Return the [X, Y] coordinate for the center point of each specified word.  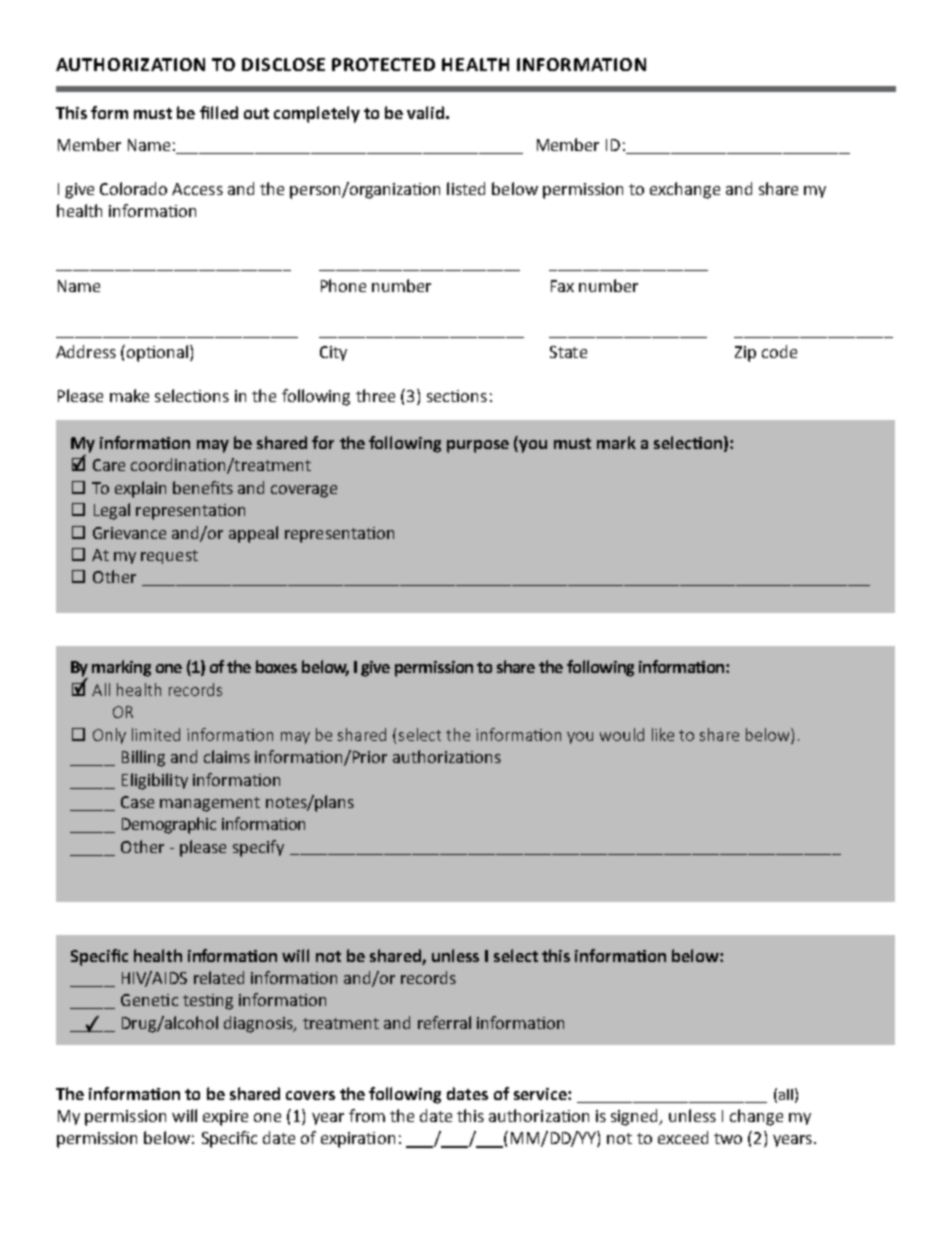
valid [425, 112]
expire [225, 1118]
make [129, 395]
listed [466, 188]
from [367, 1115]
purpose [478, 446]
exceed [683, 1137]
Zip [745, 354]
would [622, 734]
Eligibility [155, 781]
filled [219, 112]
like [663, 734]
